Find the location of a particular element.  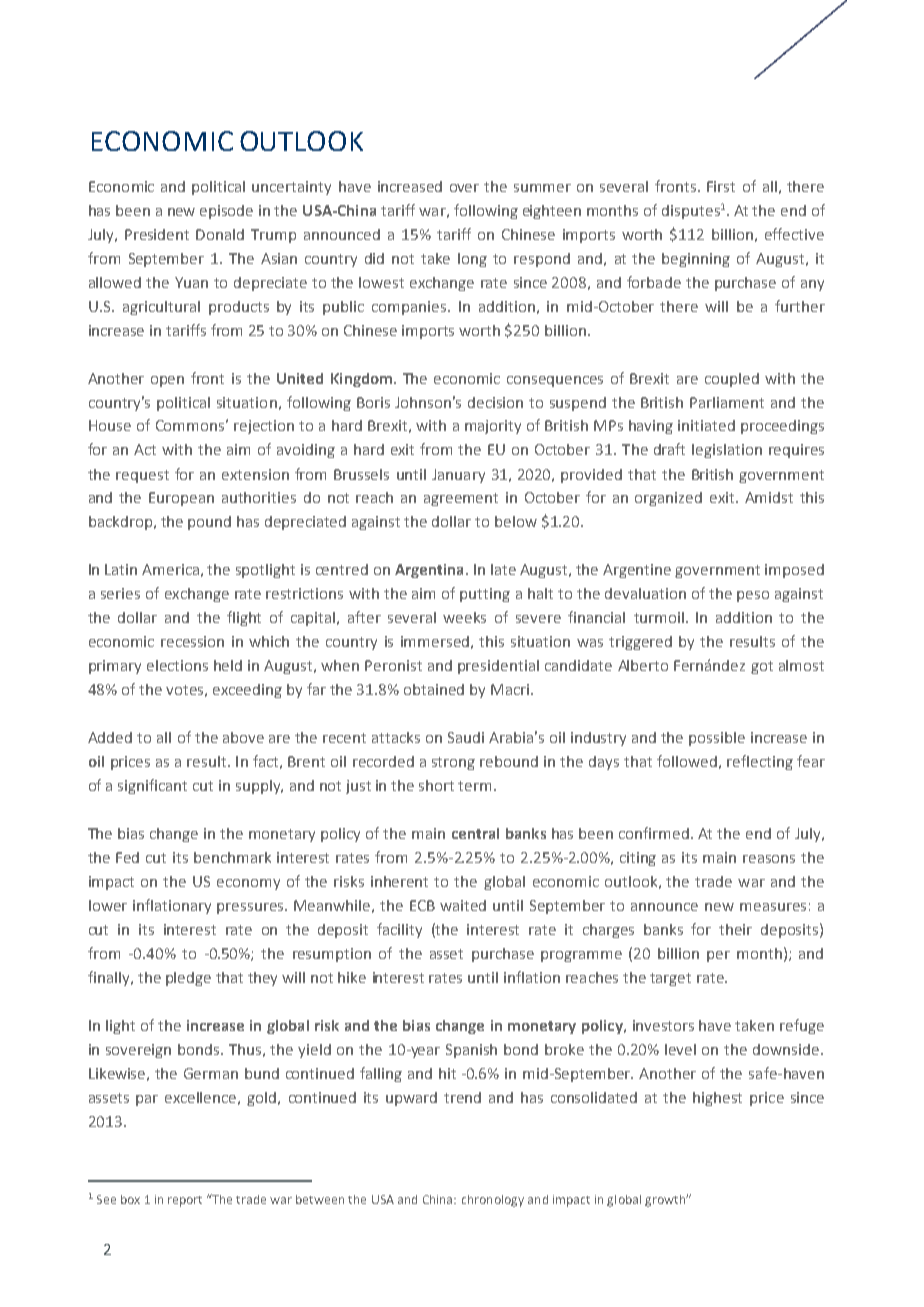

reasons is located at coordinates (769, 859).
